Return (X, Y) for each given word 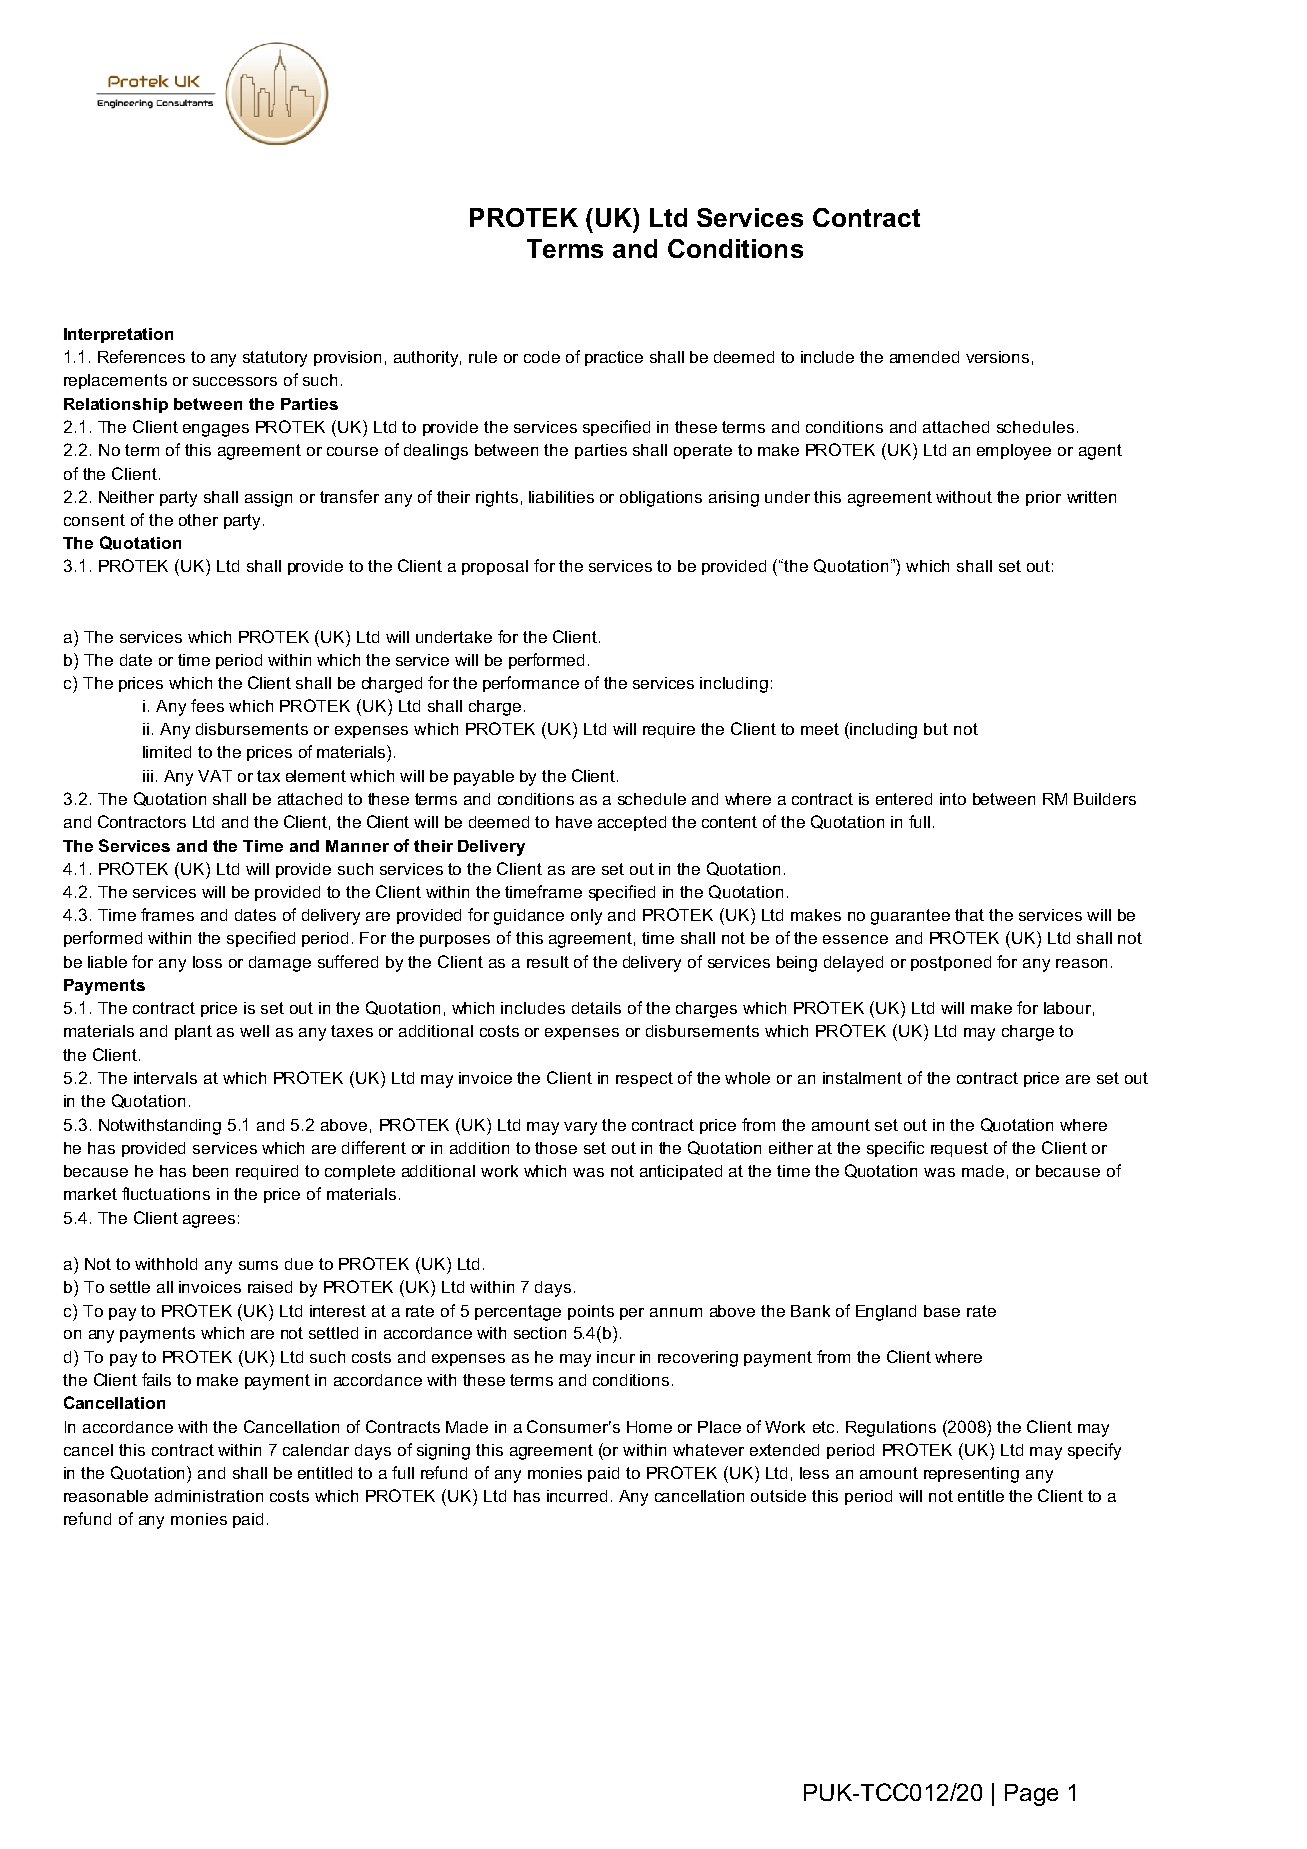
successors (235, 381)
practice (614, 358)
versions (997, 357)
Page (1031, 1795)
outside (778, 1496)
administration (209, 1496)
